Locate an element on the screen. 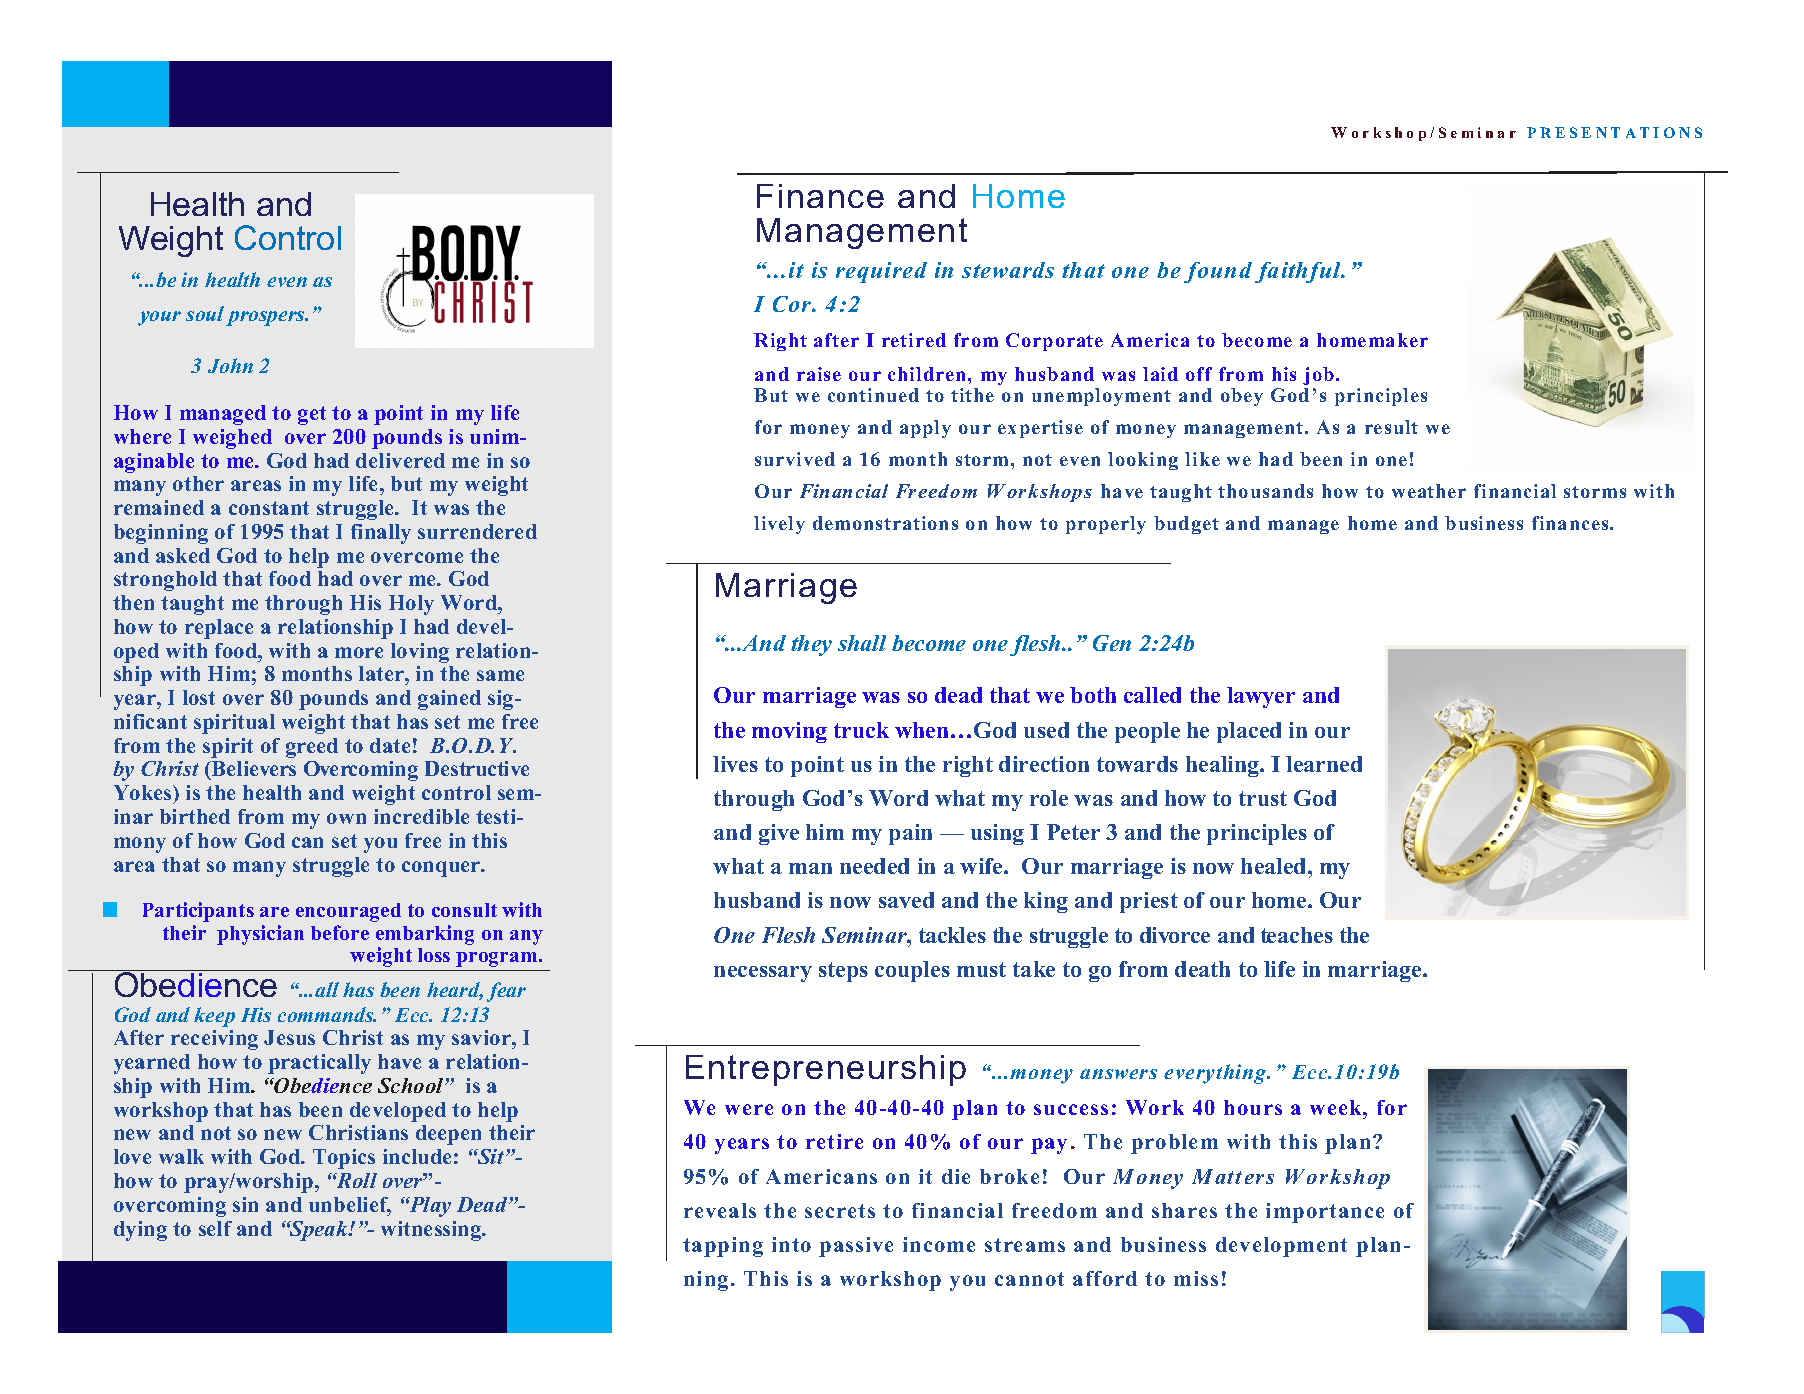 The image size is (1804, 1394). more is located at coordinates (359, 652).
